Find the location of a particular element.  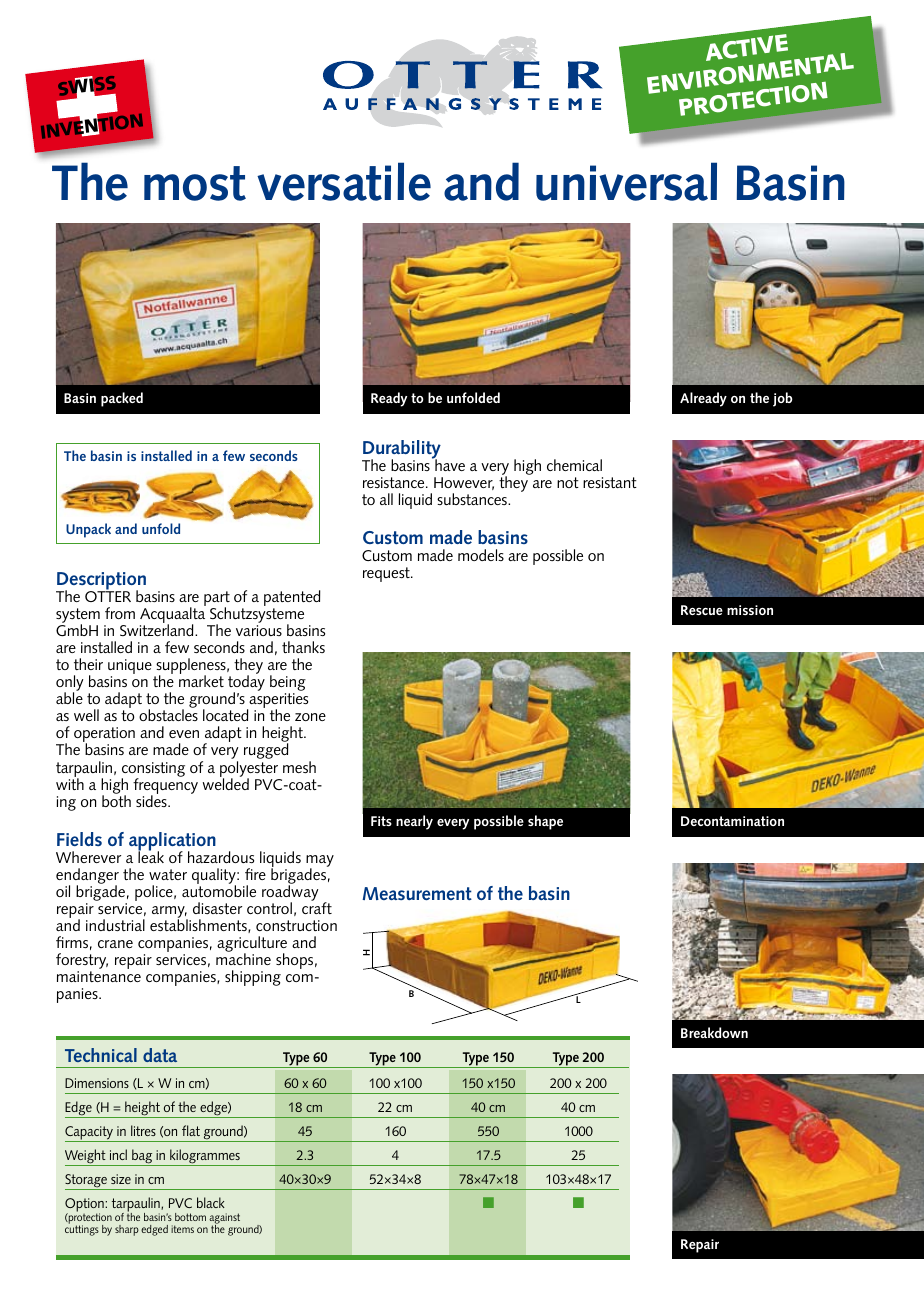

size is located at coordinates (121, 1179).
